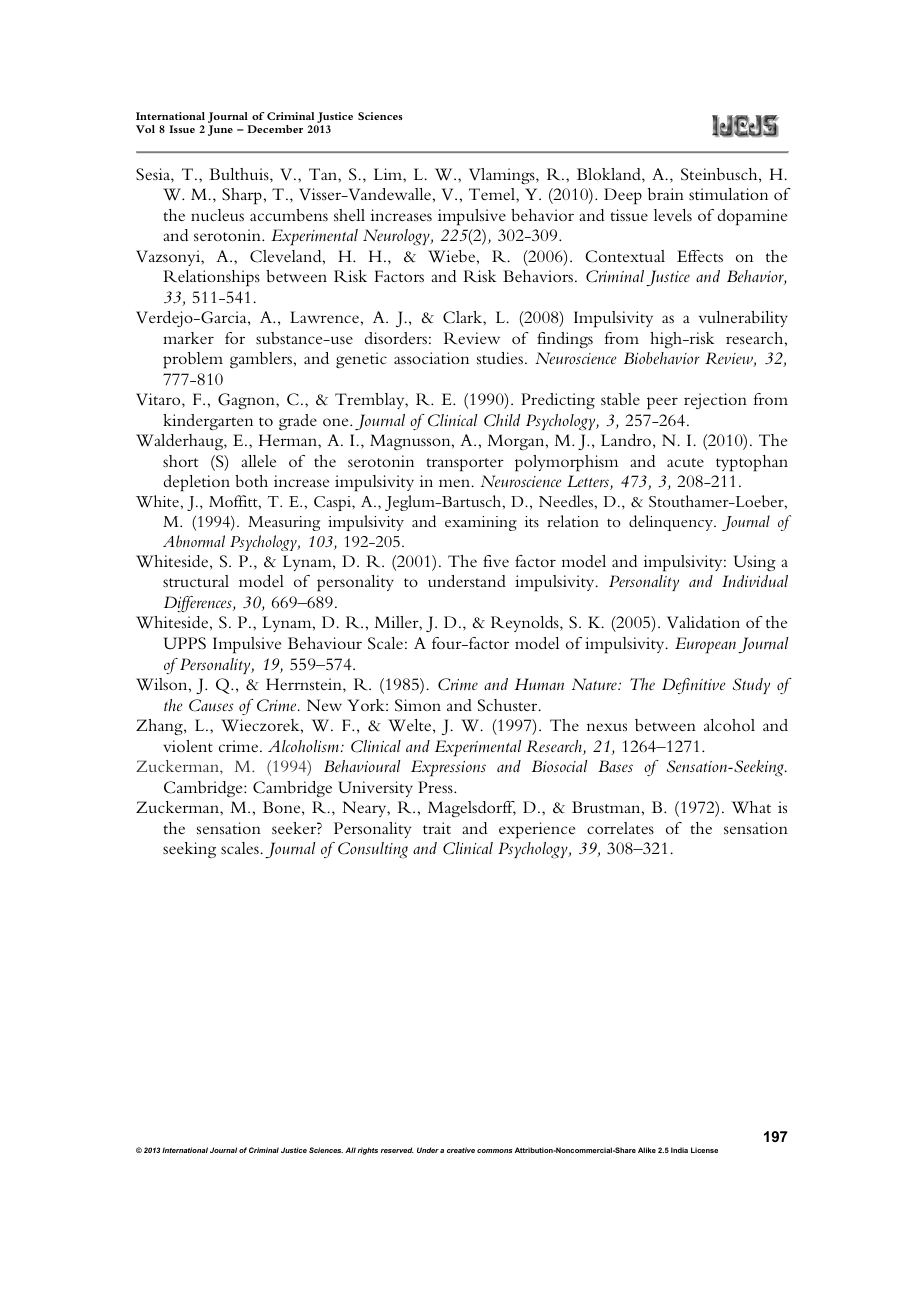 The width and height of the screenshot is (924, 1308). Describe the element at coordinates (526, 624) in the screenshot. I see `Reynolds` at that location.
